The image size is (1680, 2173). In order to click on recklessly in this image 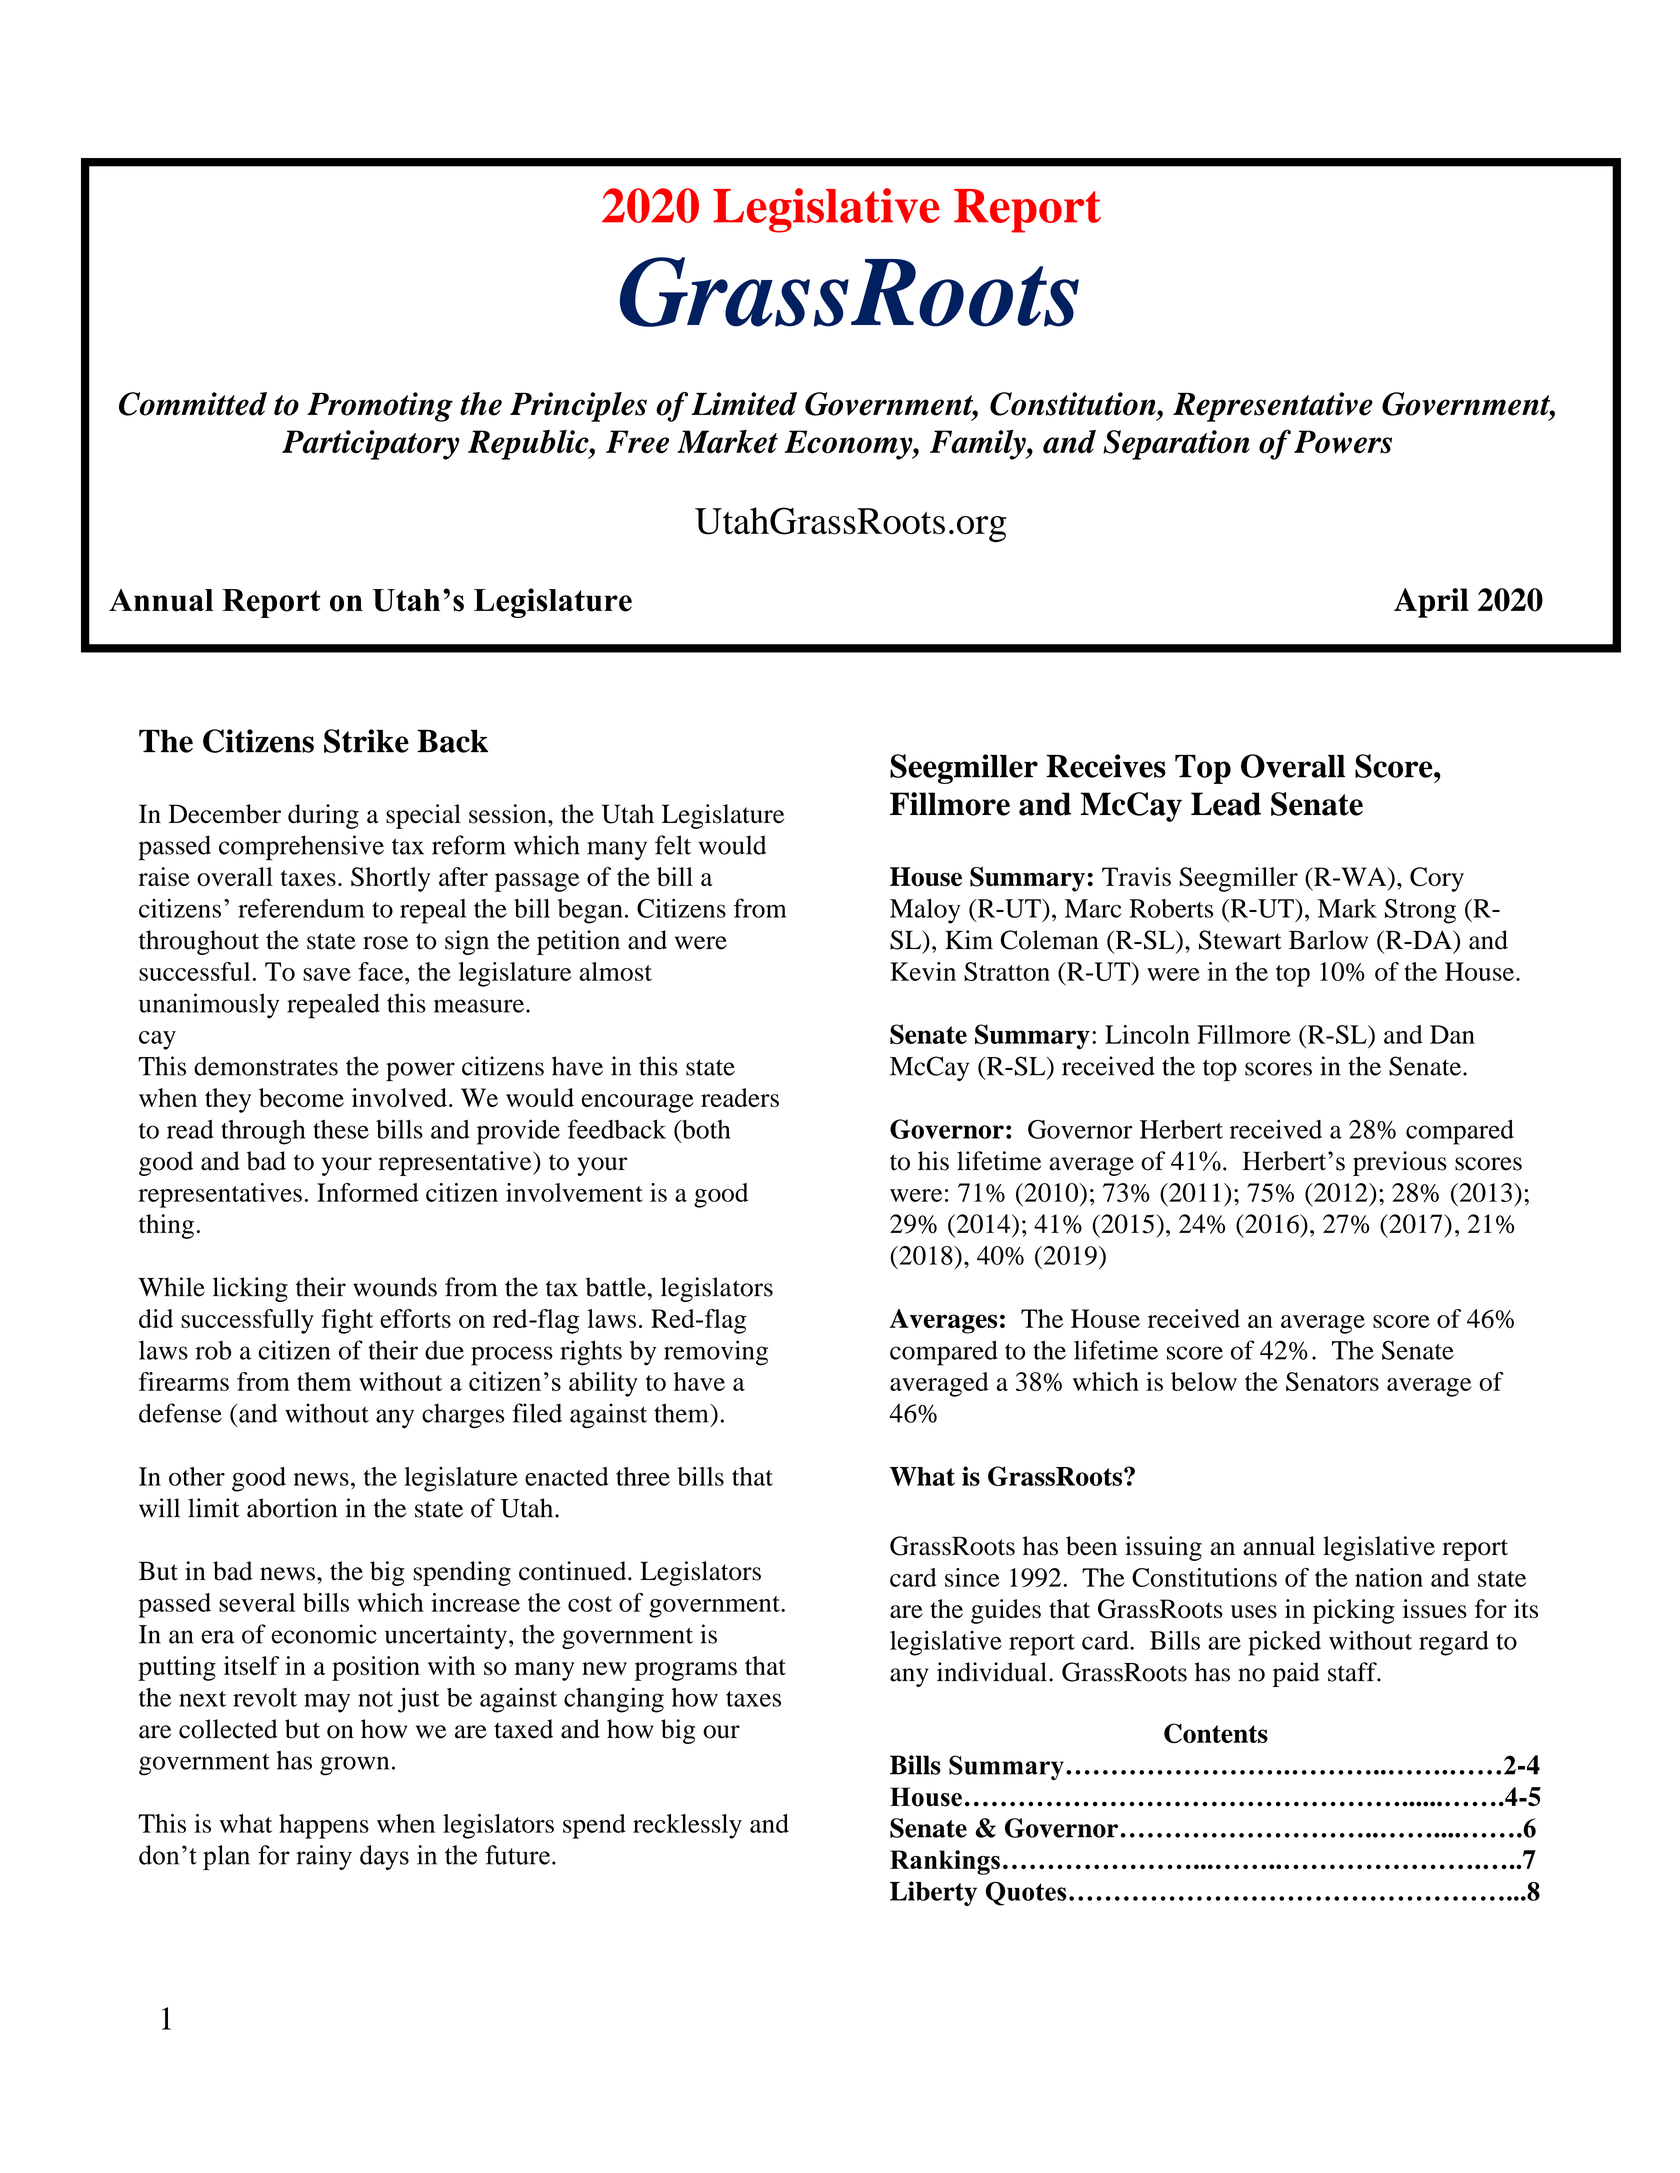, I will do `click(687, 1826)`.
